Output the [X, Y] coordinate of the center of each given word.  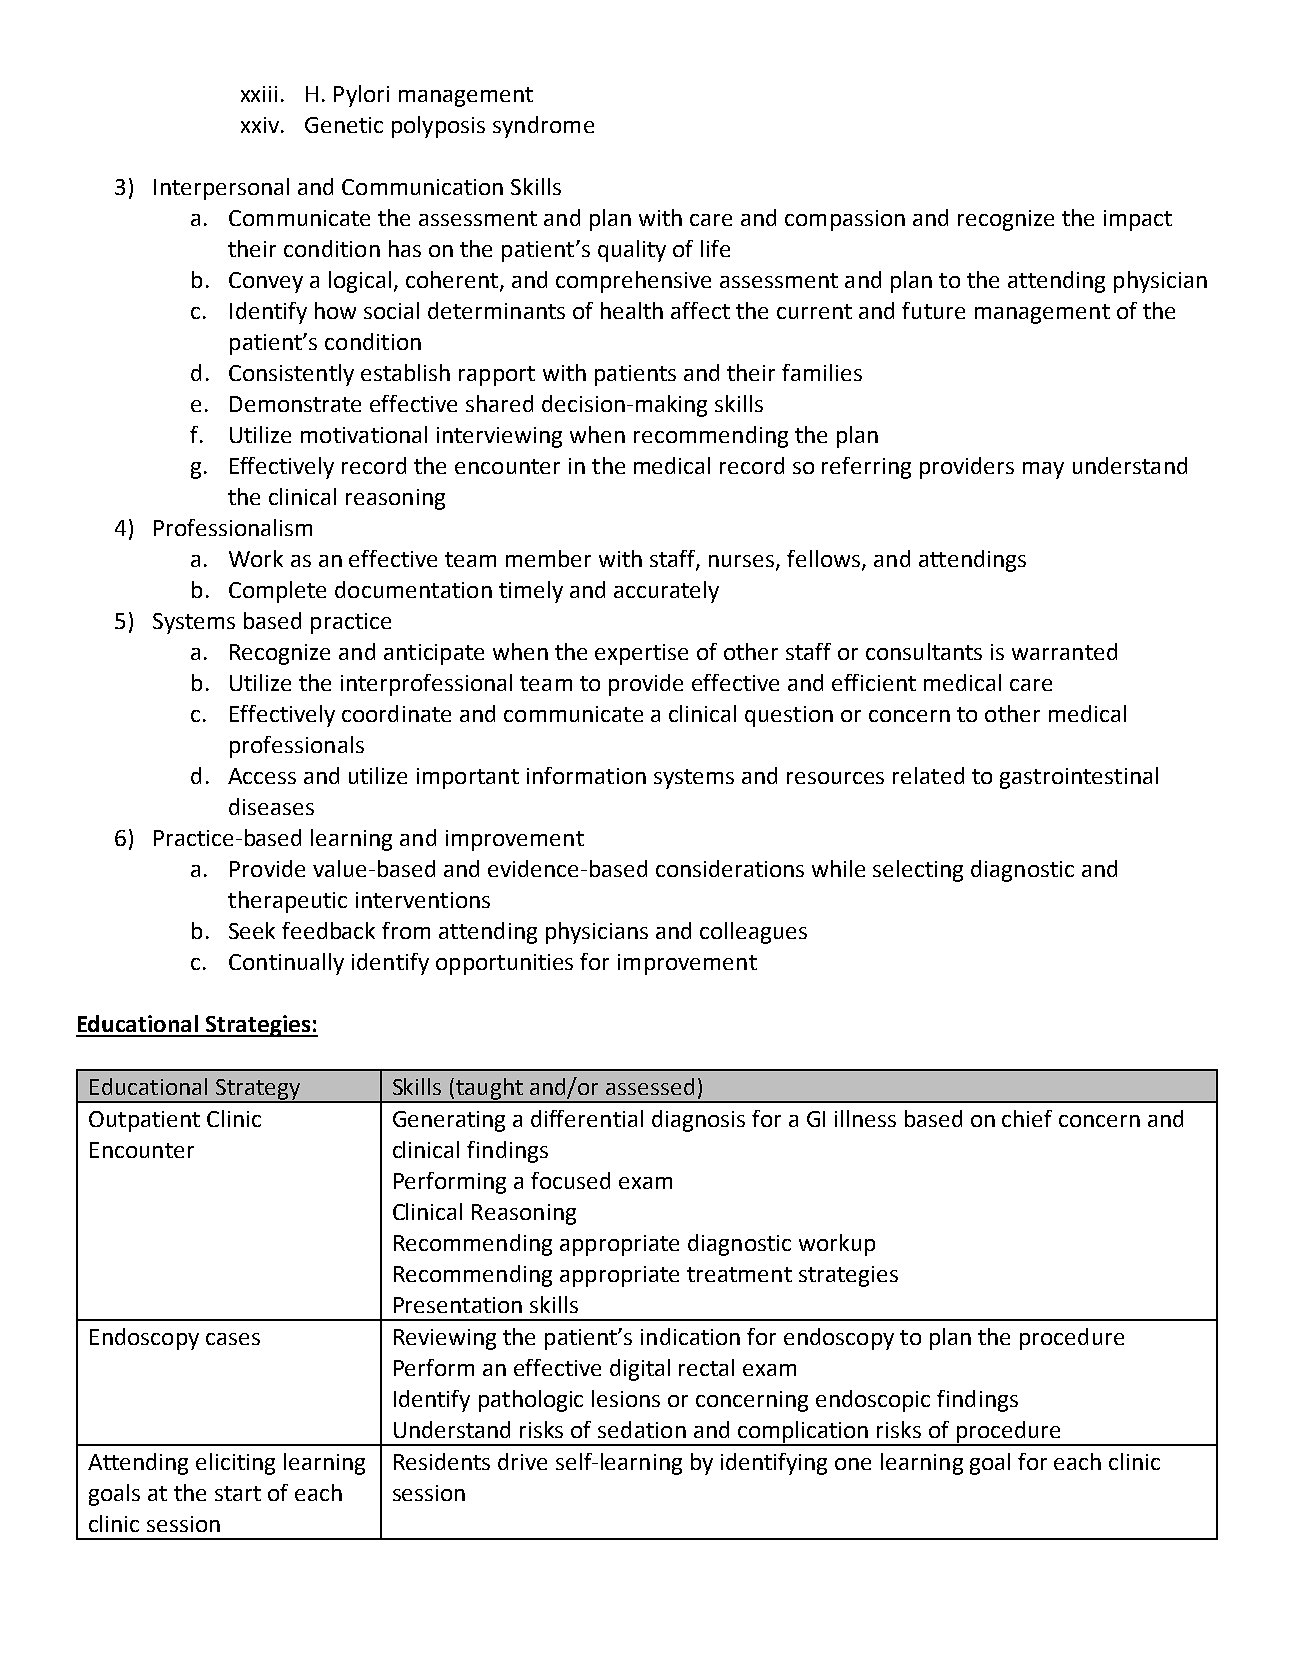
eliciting [235, 1464]
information [586, 775]
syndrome [543, 127]
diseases [271, 806]
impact [1138, 220]
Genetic [344, 125]
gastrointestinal [1079, 778]
